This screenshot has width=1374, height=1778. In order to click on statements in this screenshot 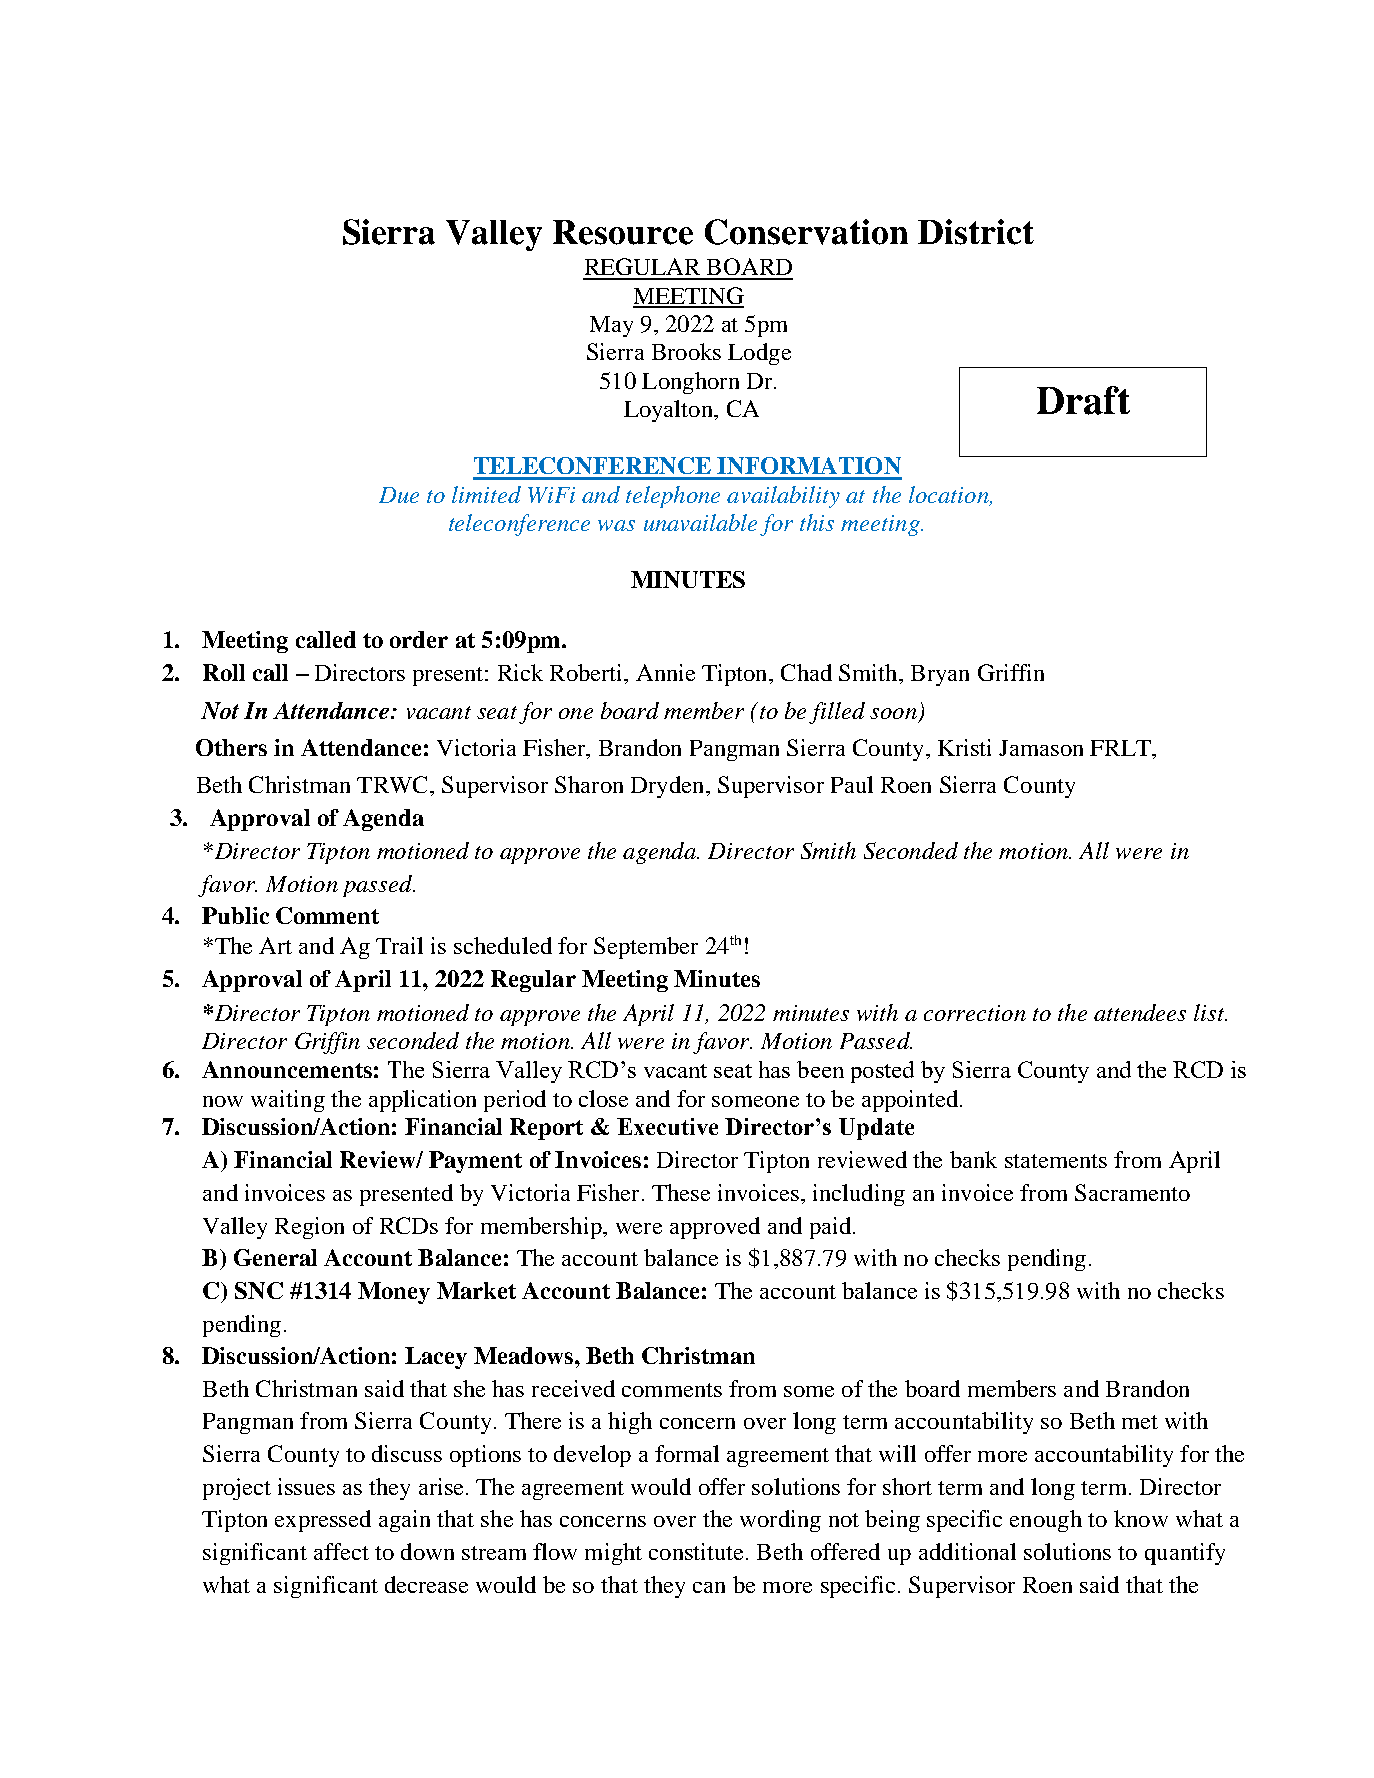, I will do `click(1056, 1161)`.
